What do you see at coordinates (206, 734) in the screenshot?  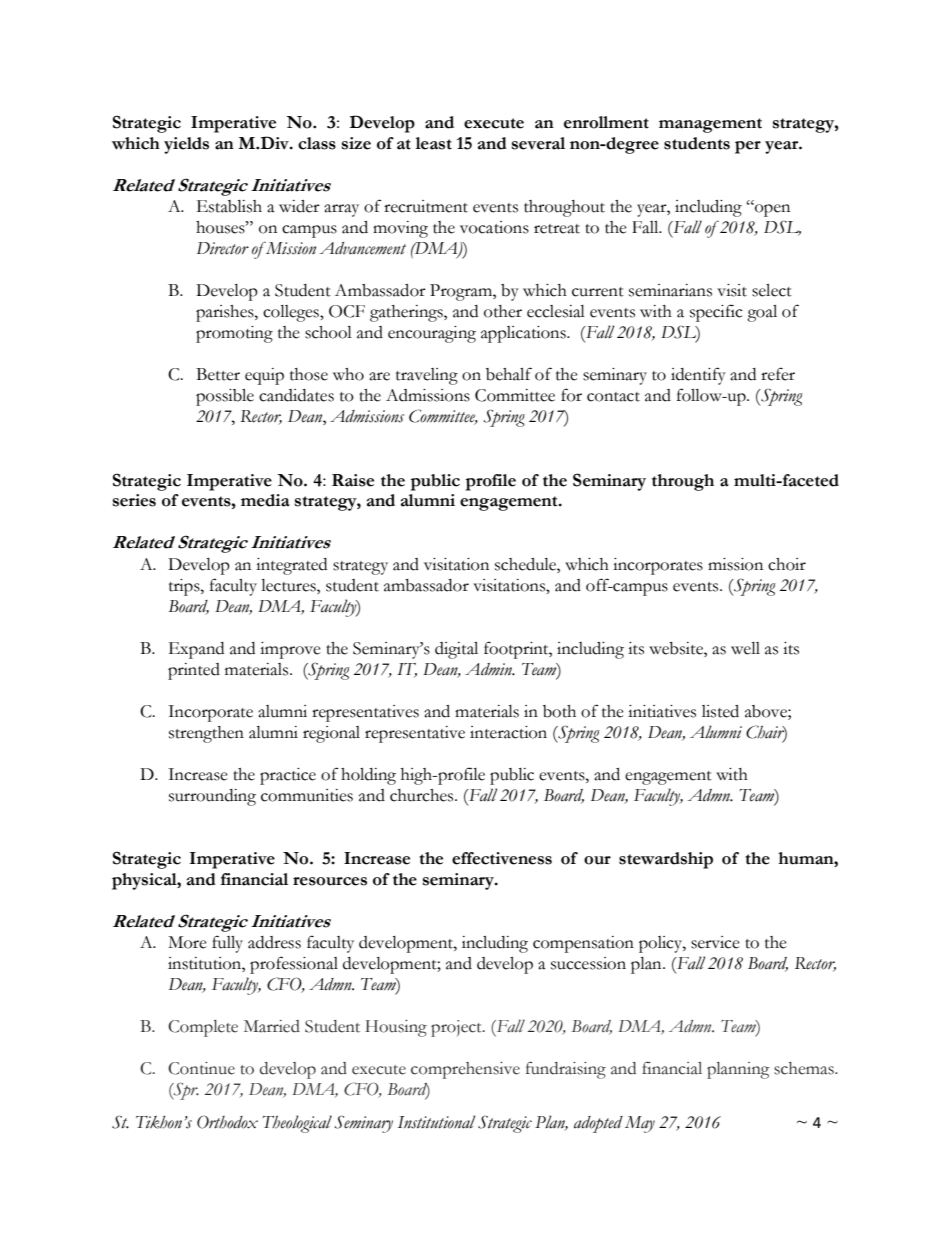 I see `strengthen` at bounding box center [206, 734].
